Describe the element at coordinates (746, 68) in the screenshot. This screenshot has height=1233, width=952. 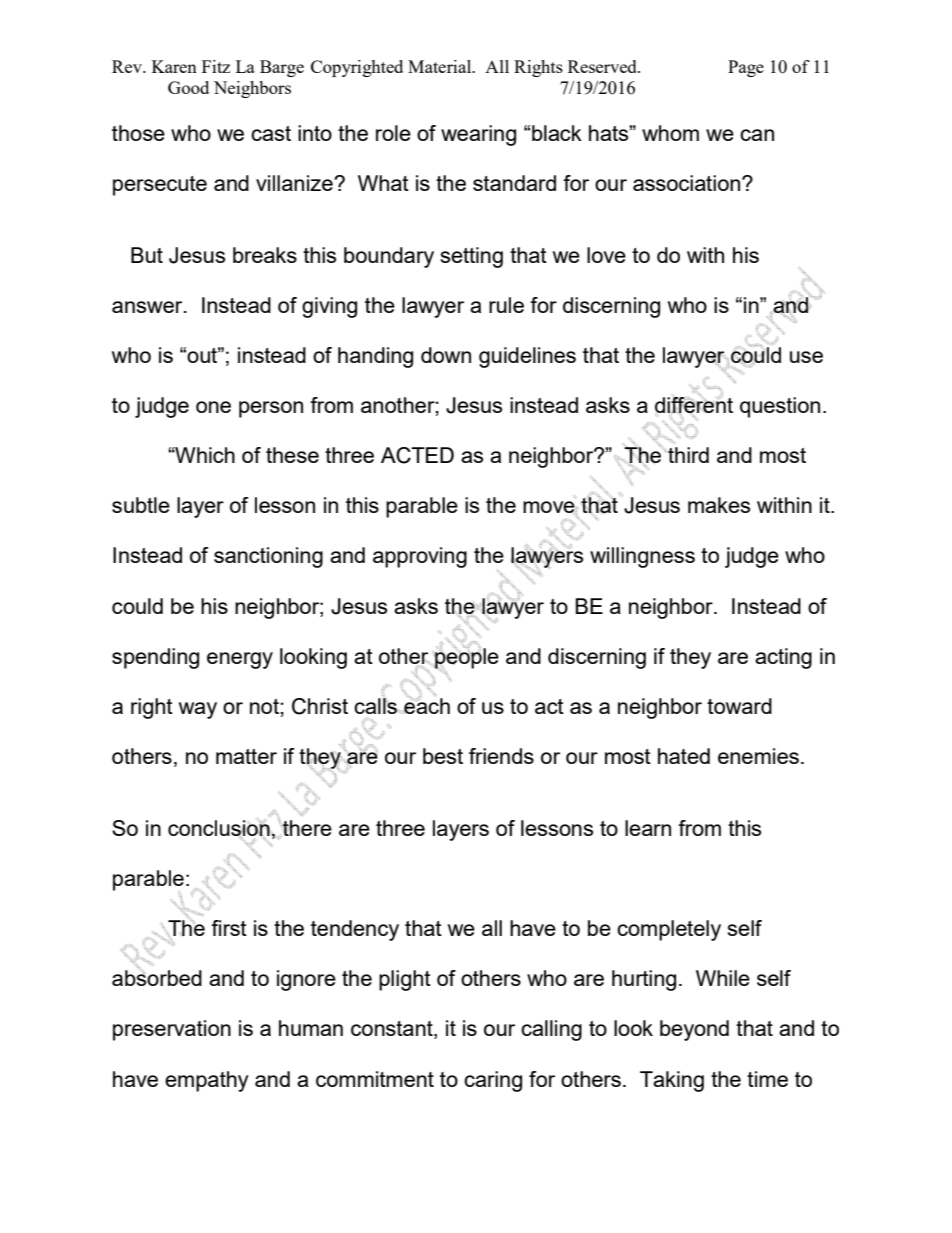
I see `Page` at that location.
